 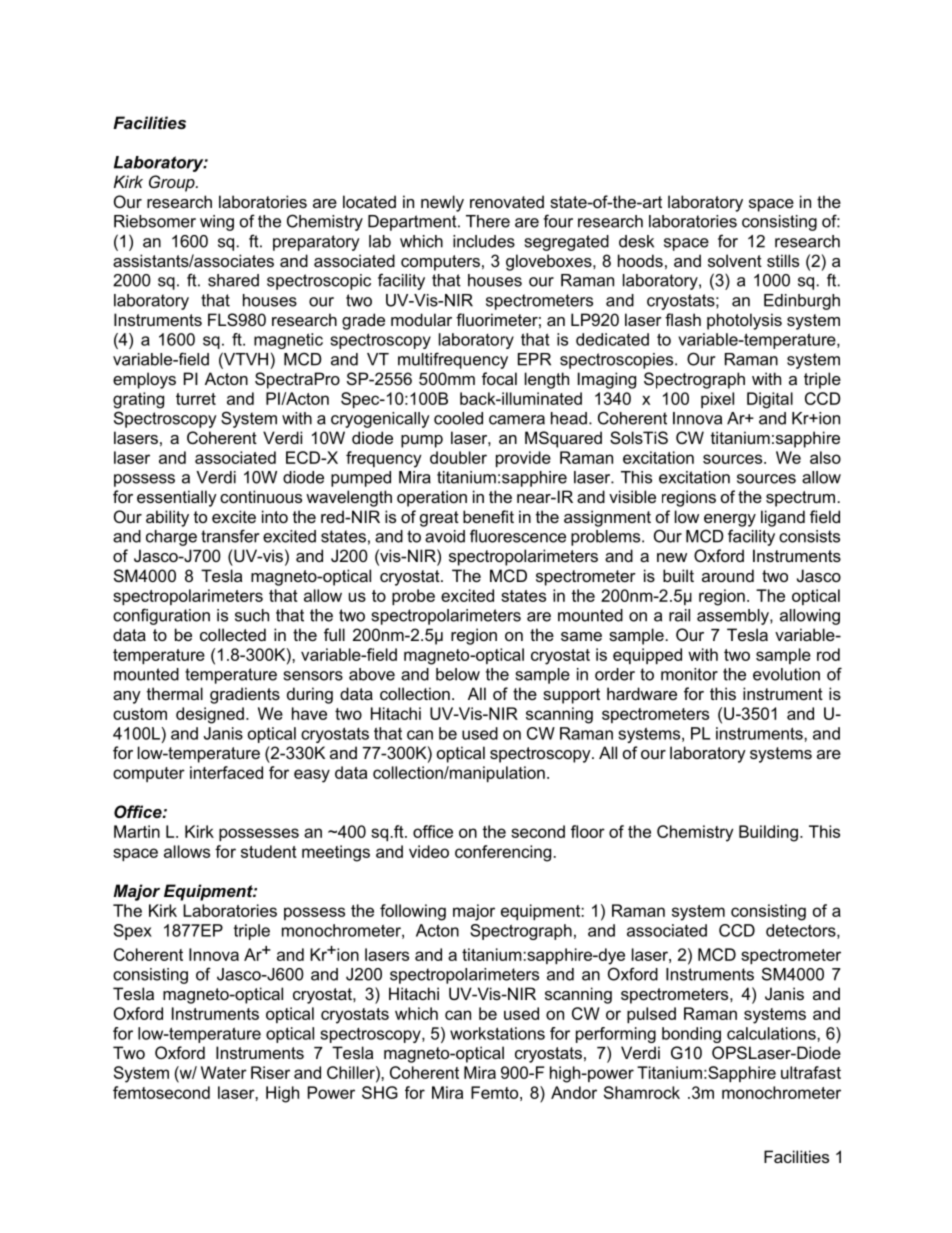 I want to click on Water, so click(x=224, y=1072).
